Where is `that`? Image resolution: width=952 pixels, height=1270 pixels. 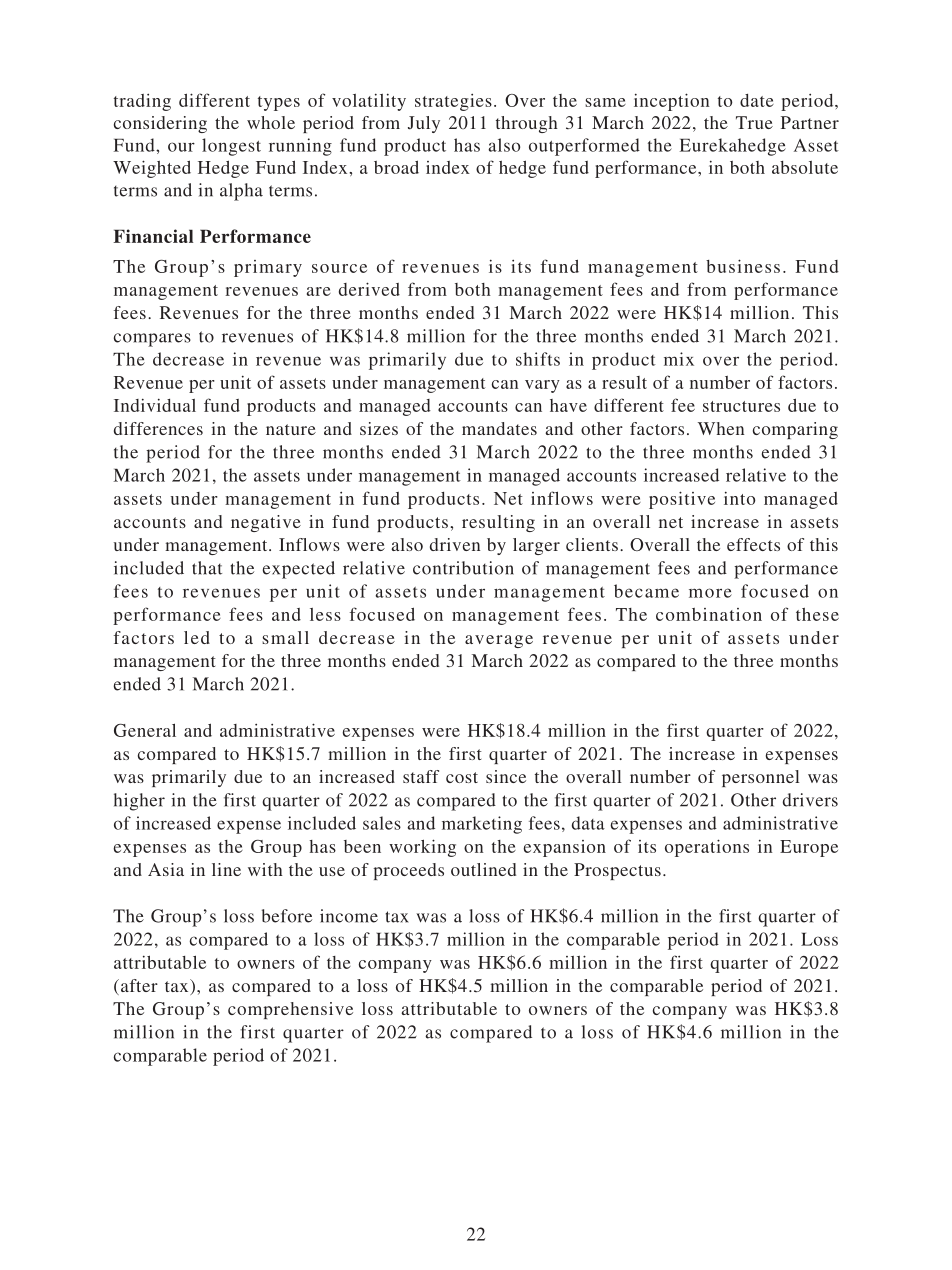 that is located at coordinates (207, 568).
